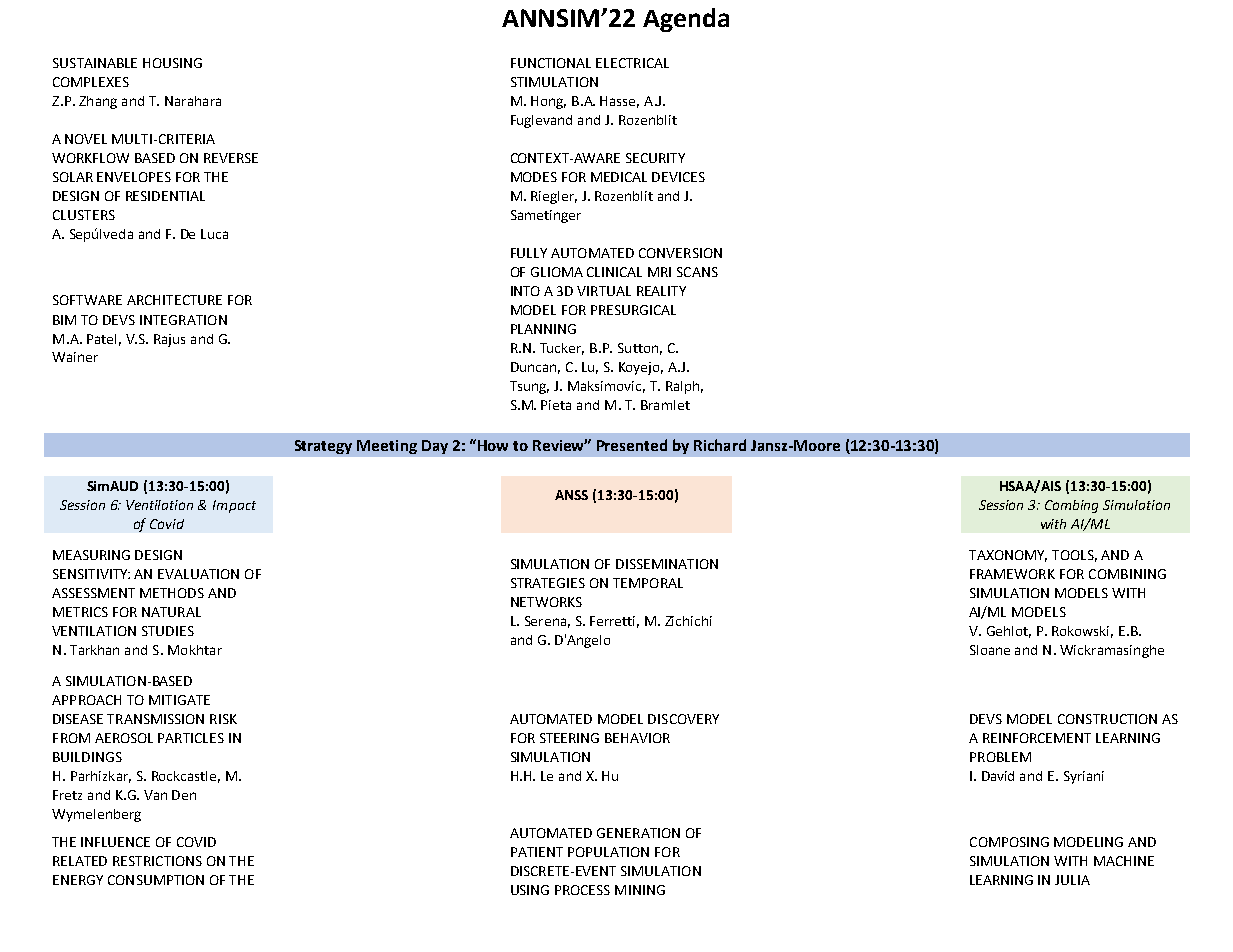 The height and width of the page is (952, 1233). Describe the element at coordinates (95, 63) in the page. I see `SUSTAINABLE` at that location.
